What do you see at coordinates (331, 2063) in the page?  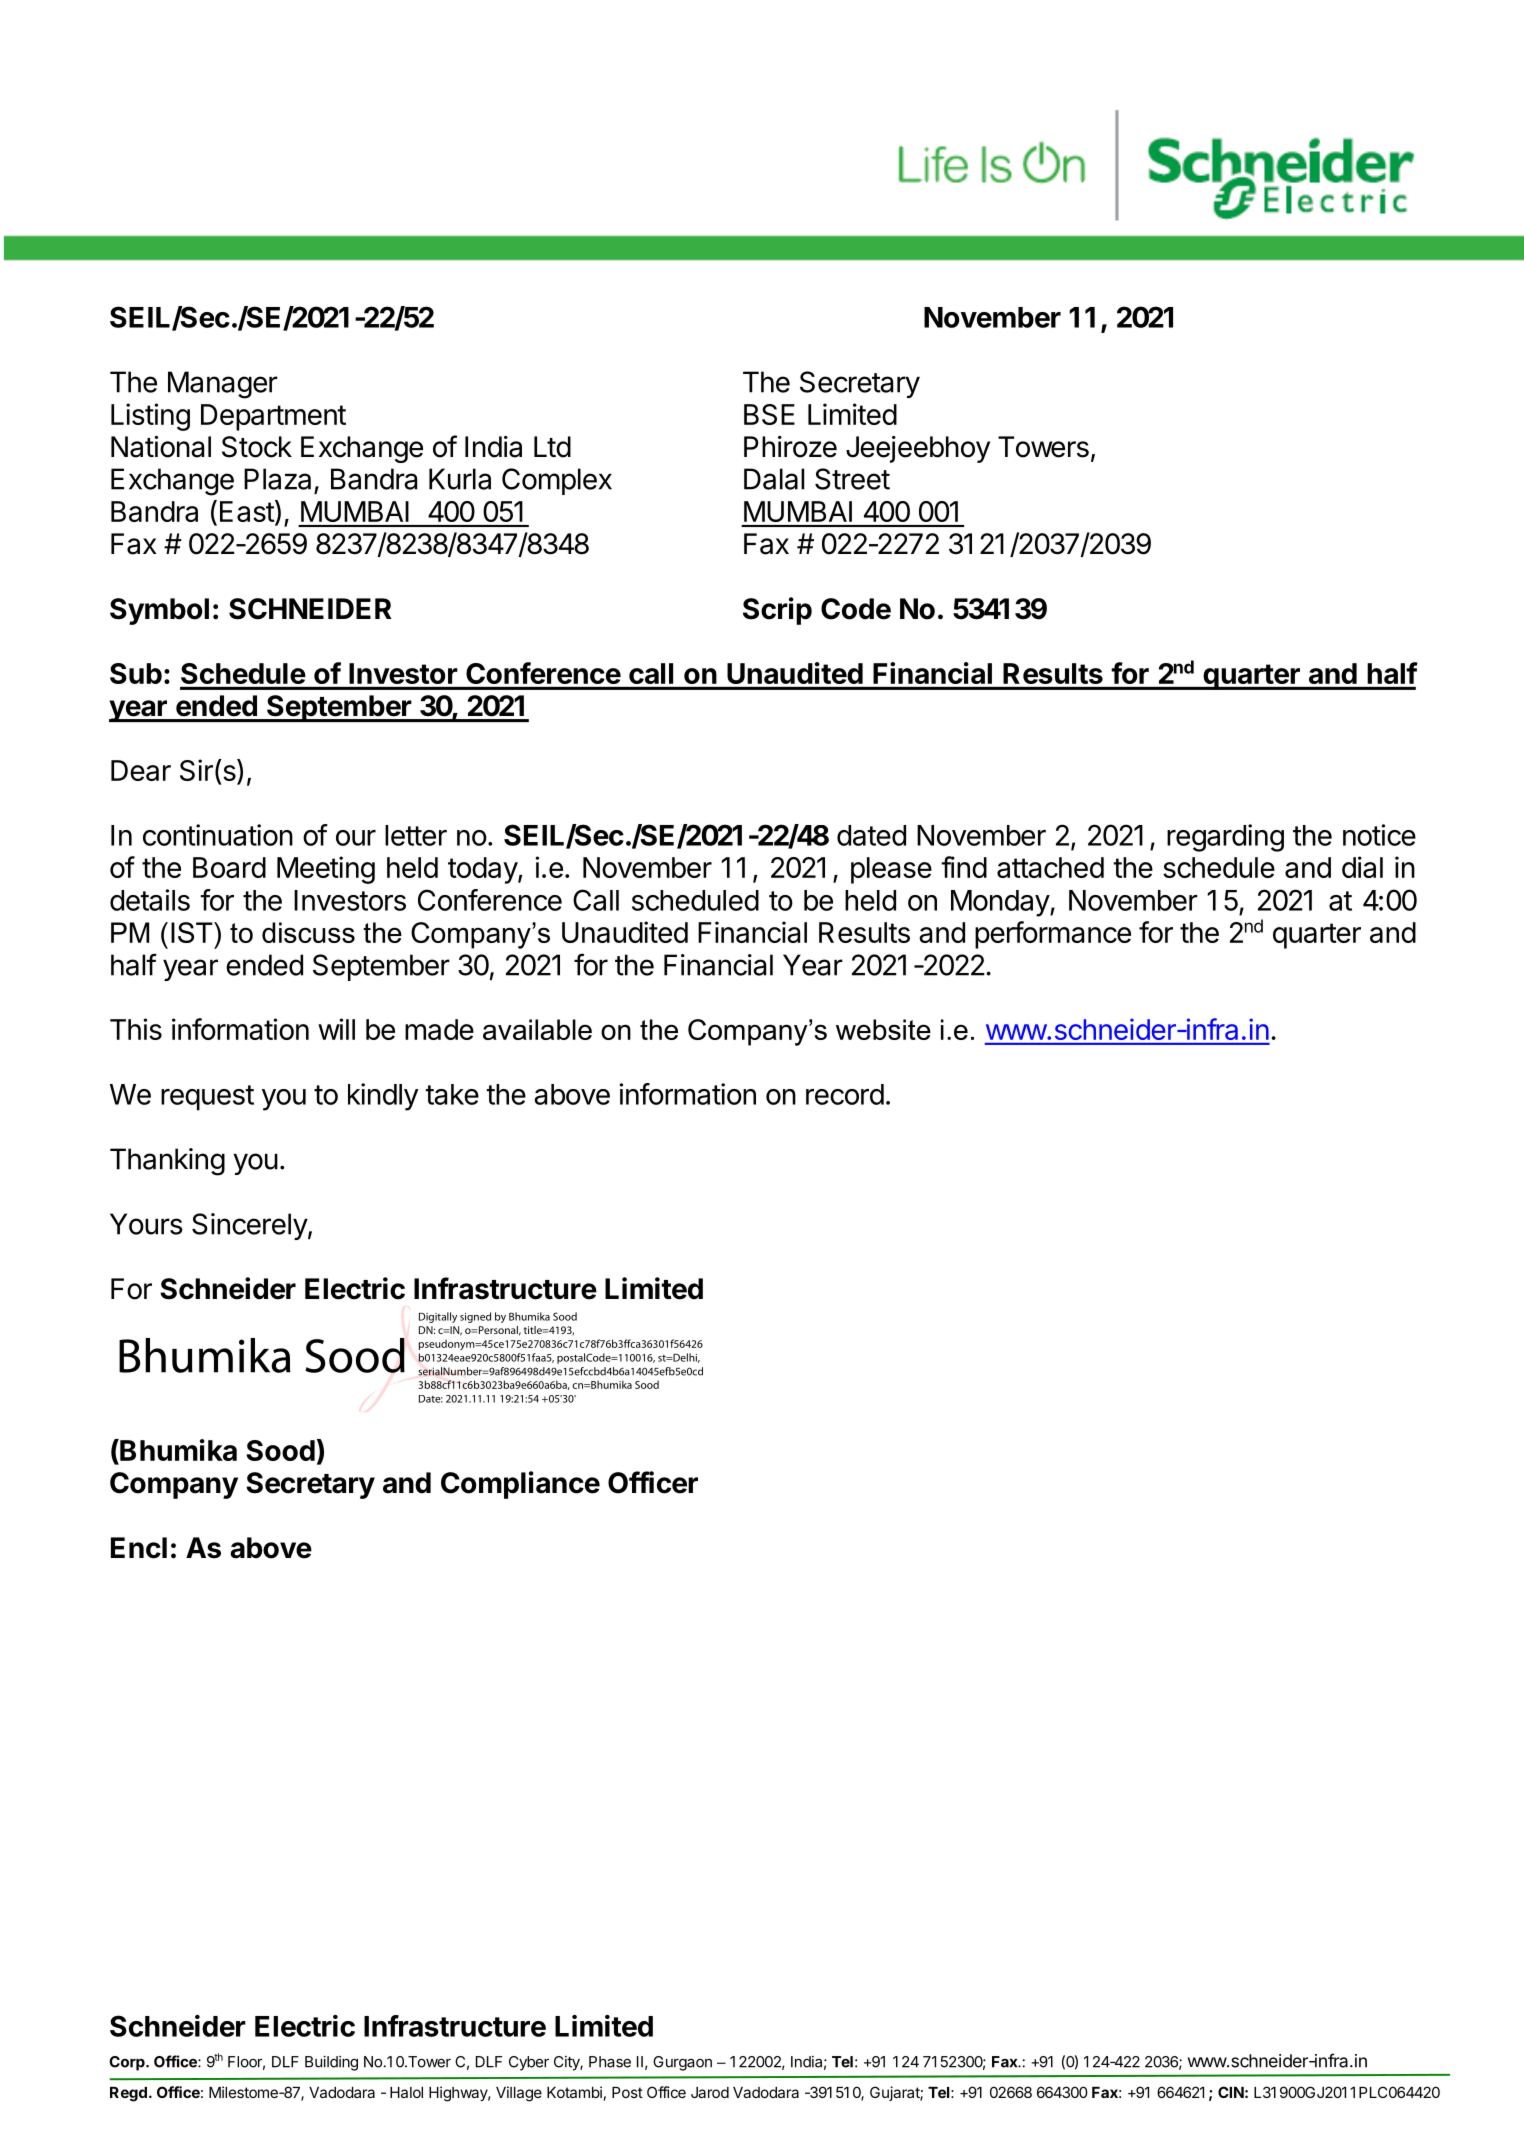 I see `Building` at bounding box center [331, 2063].
